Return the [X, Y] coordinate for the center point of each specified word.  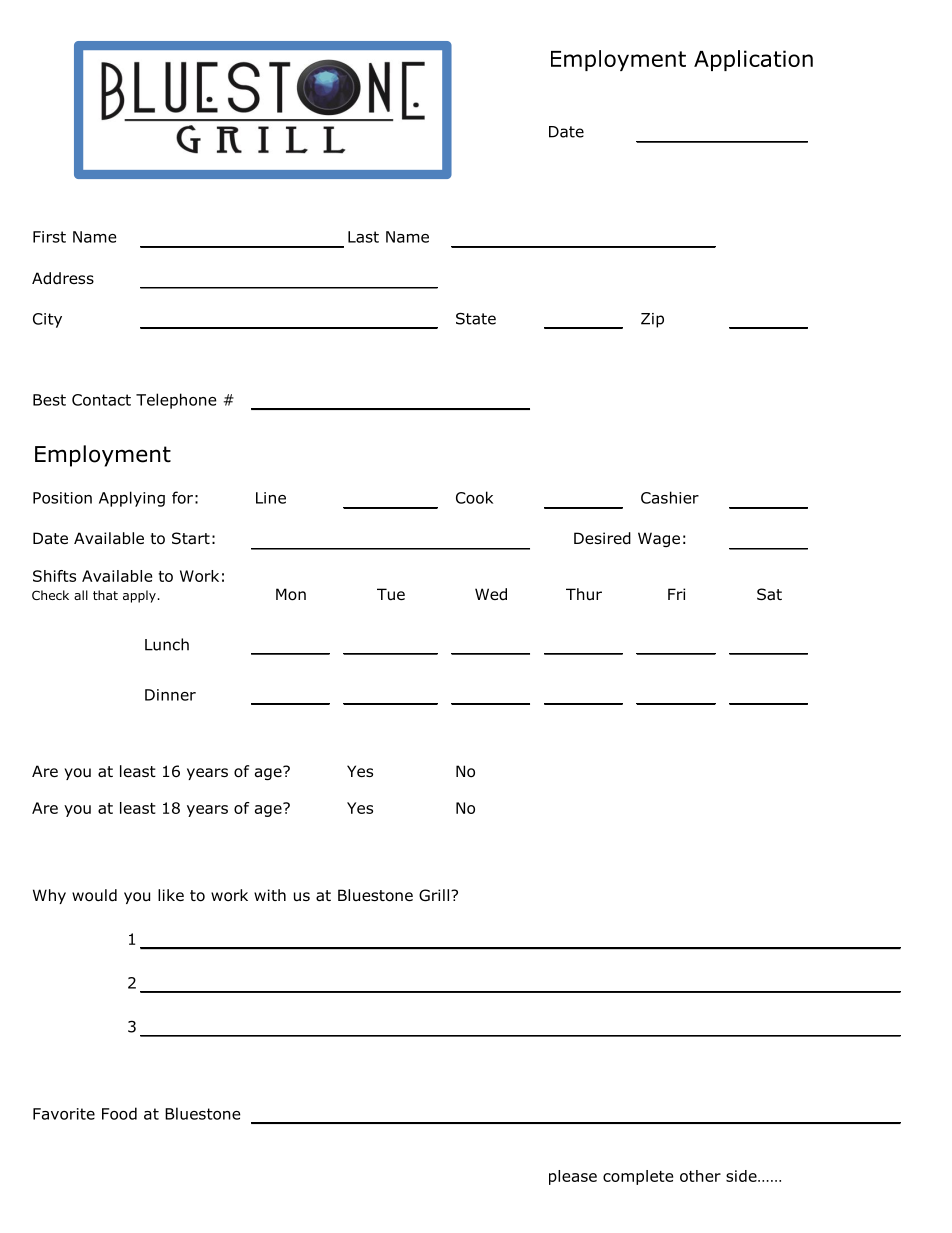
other [700, 1176]
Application [753, 60]
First [49, 237]
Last [363, 237]
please [573, 1177]
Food [119, 1113]
